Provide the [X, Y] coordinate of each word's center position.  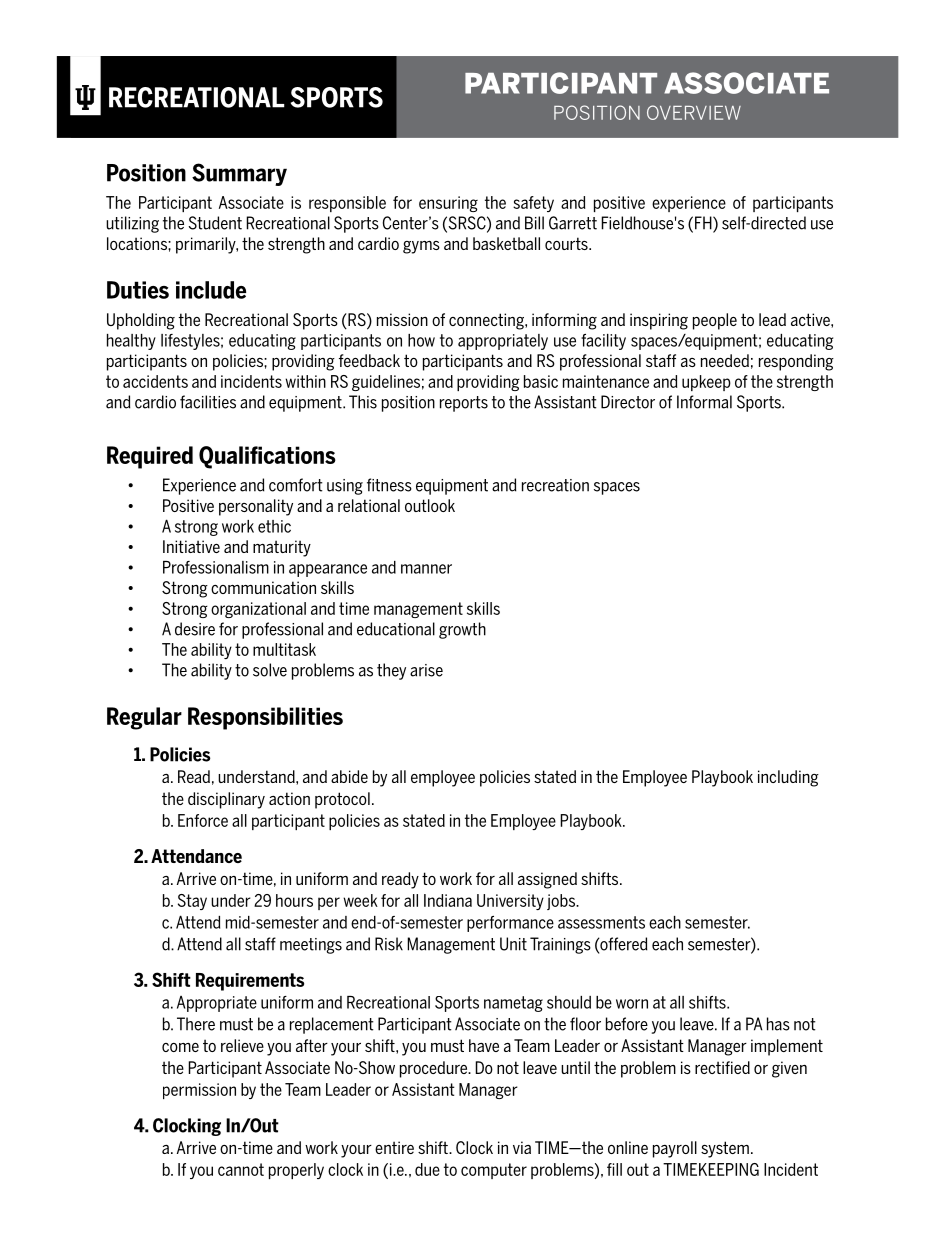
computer [494, 1171]
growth [462, 630]
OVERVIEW [694, 112]
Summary [239, 174]
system [725, 1149]
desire [195, 629]
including [788, 778]
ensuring [448, 204]
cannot [241, 1169]
